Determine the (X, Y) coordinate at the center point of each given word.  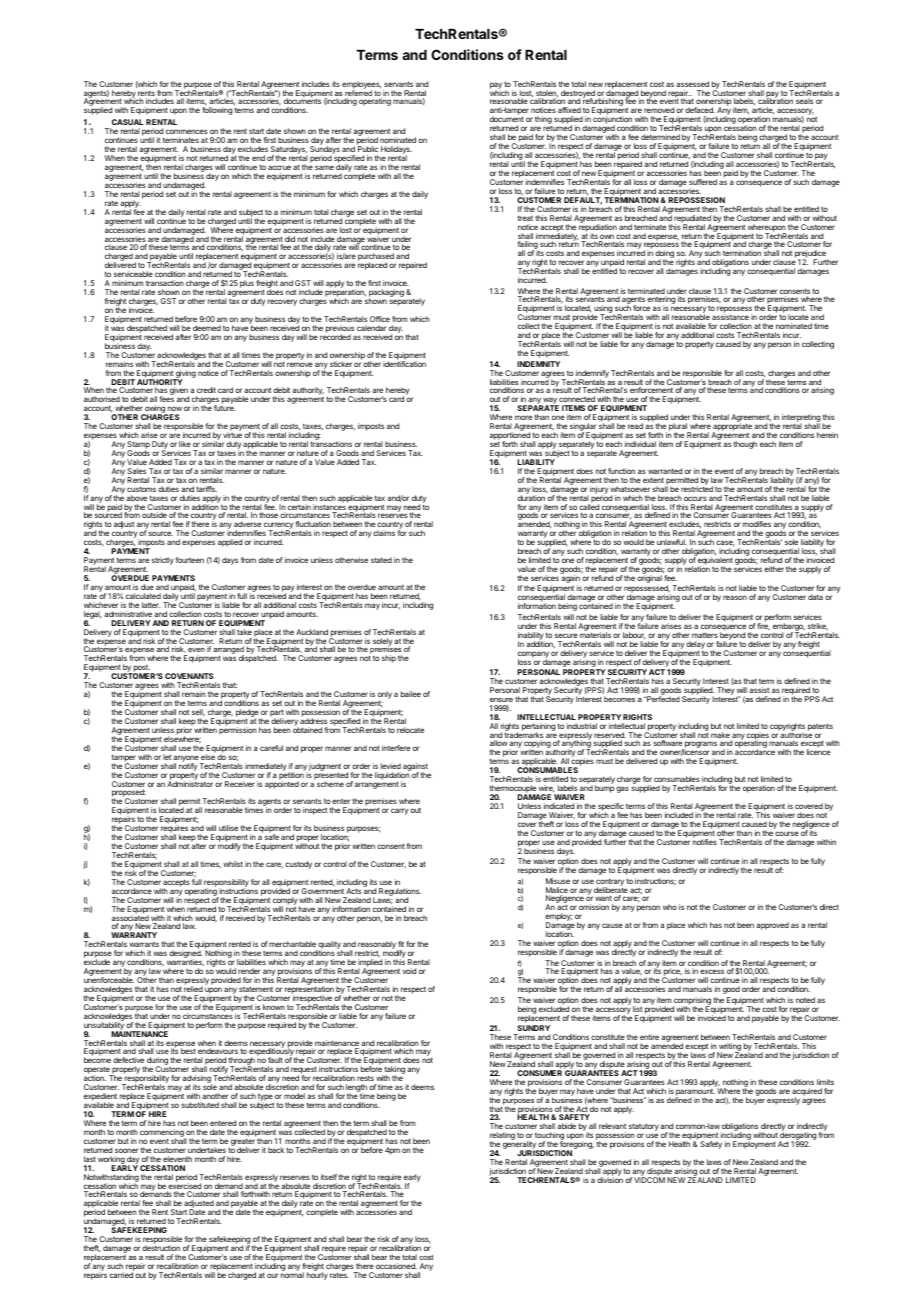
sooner (126, 1150)
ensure (501, 700)
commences (186, 131)
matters (705, 635)
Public (368, 149)
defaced (700, 110)
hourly (317, 1275)
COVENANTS (189, 676)
